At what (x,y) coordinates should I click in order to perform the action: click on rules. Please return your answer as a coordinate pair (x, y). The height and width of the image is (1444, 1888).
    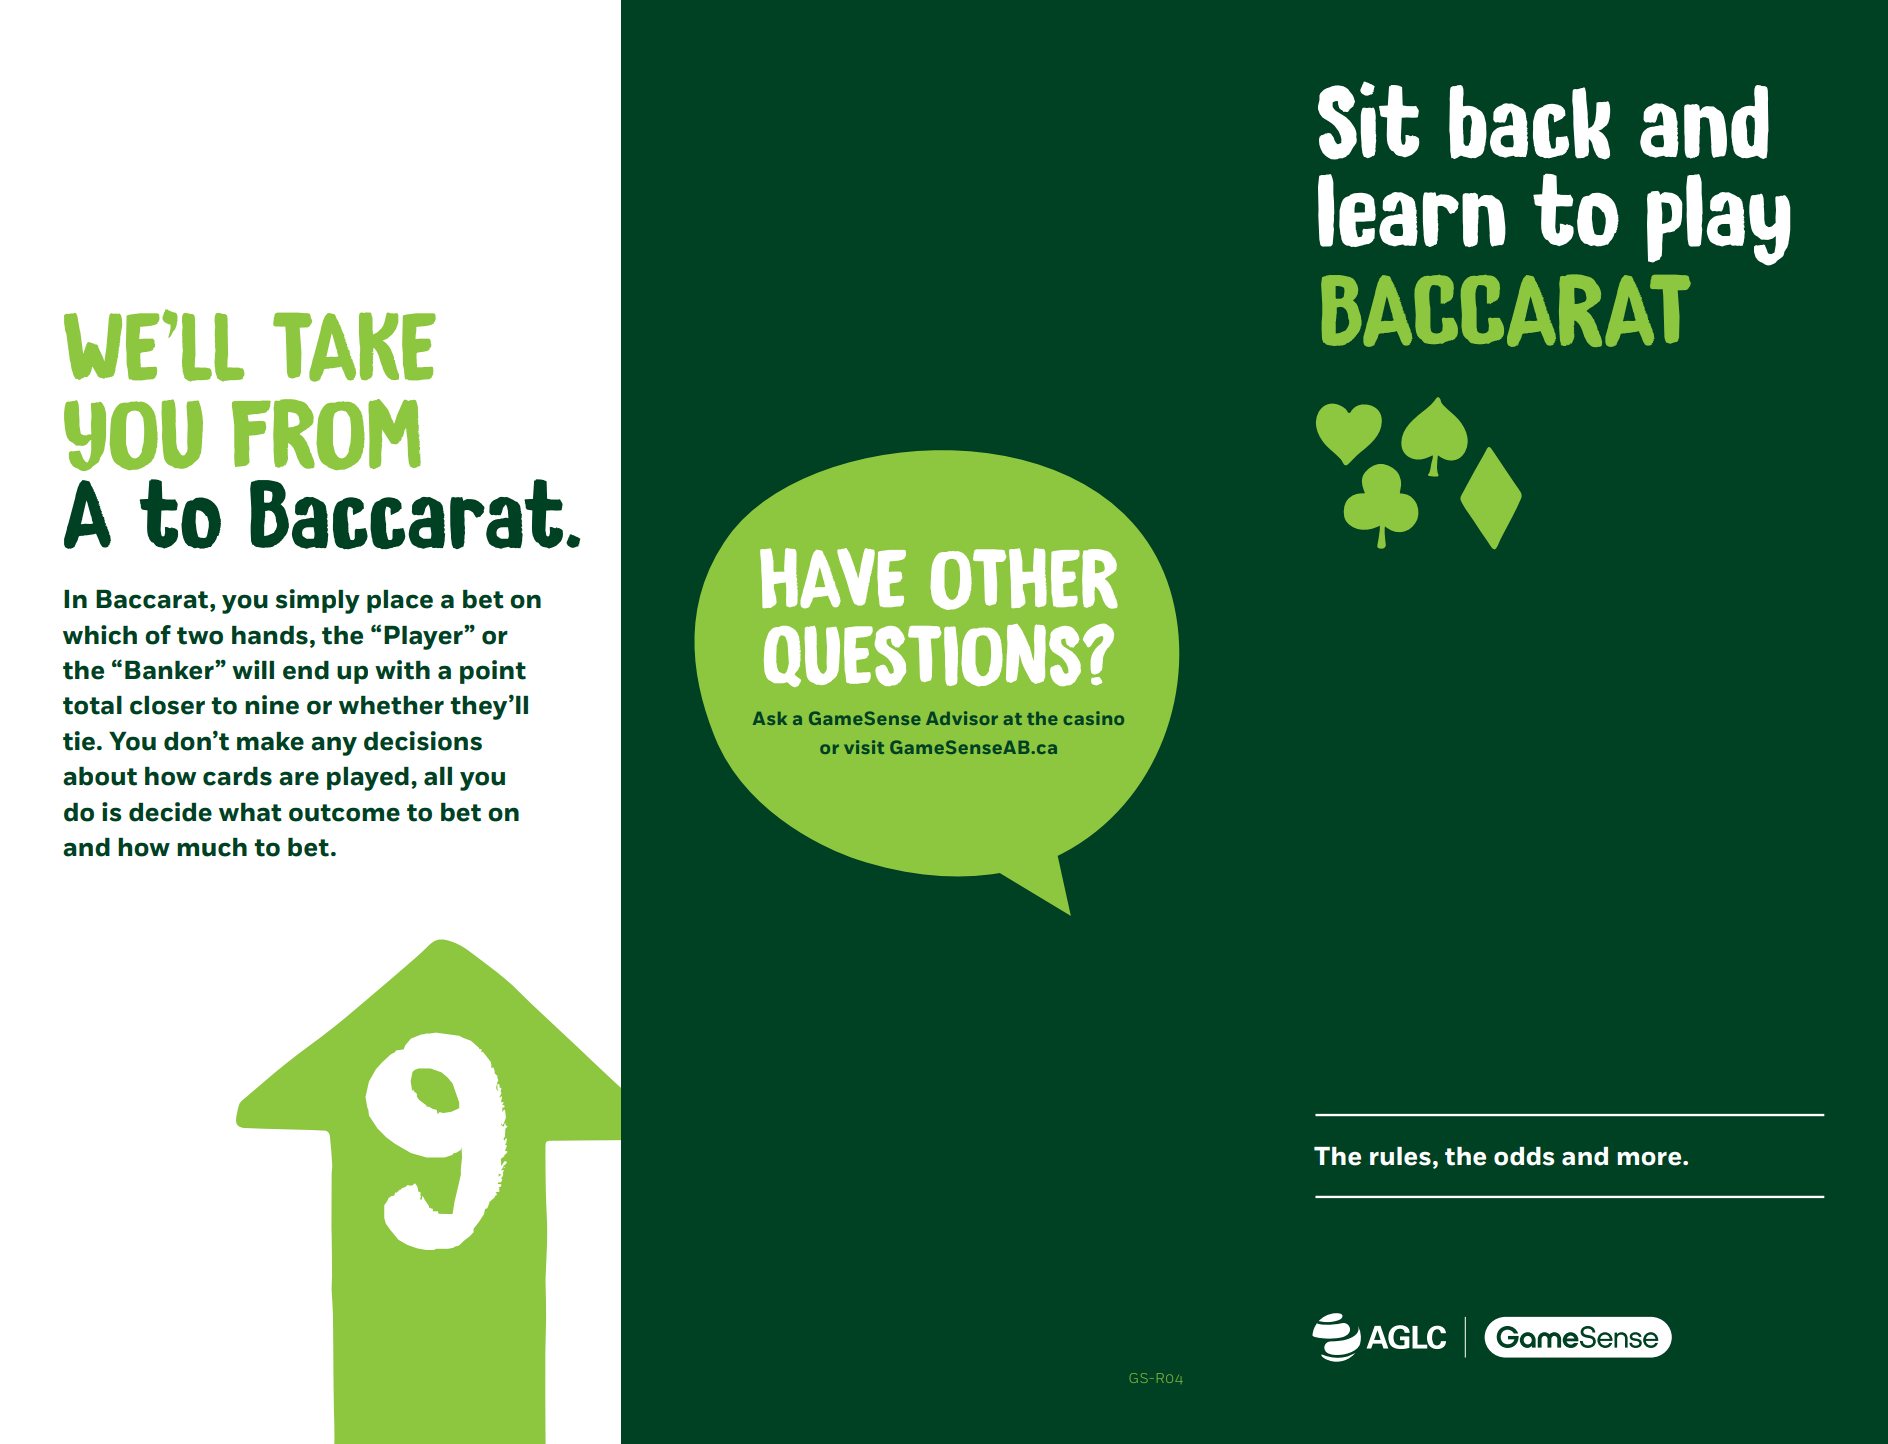
    Looking at the image, I should click on (1400, 1156).
